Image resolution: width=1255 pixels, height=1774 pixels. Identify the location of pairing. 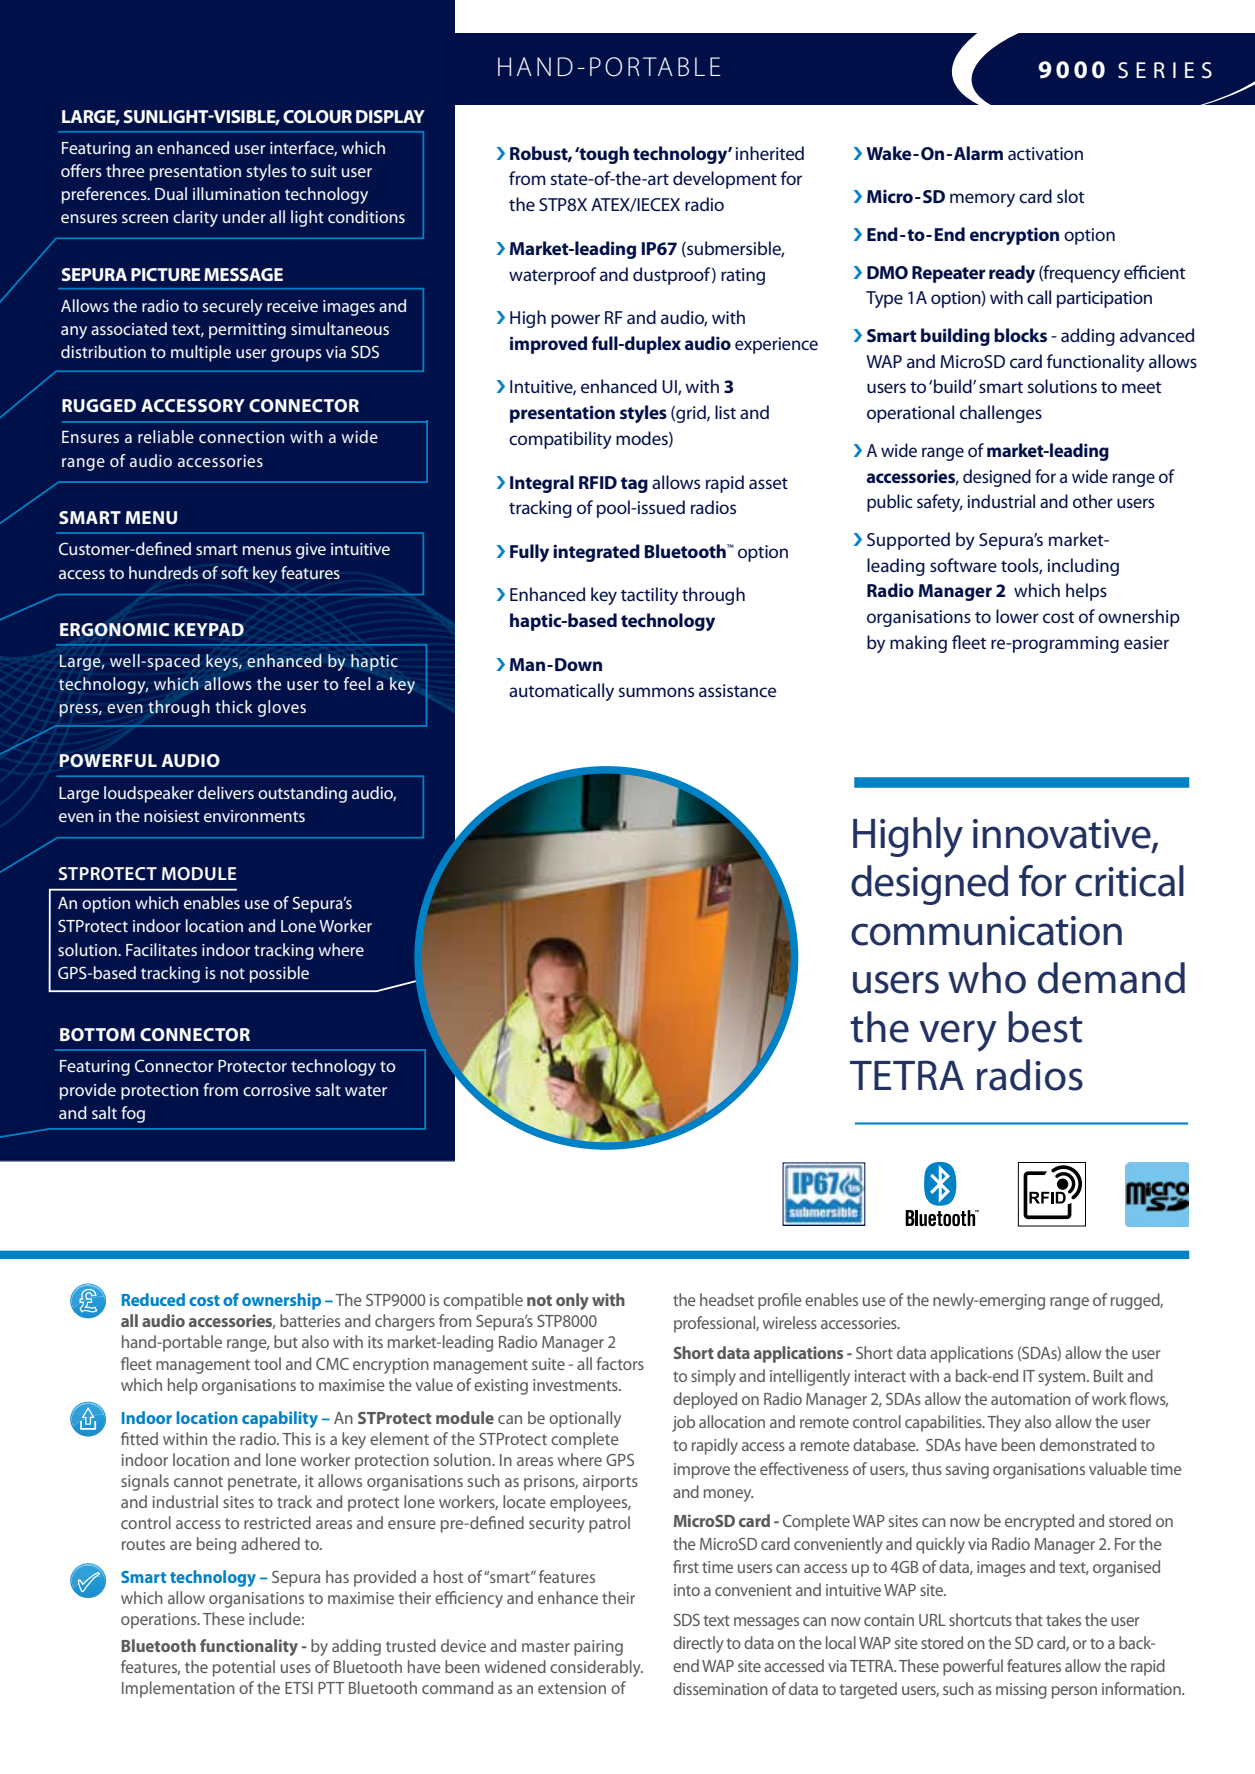
(598, 1648).
